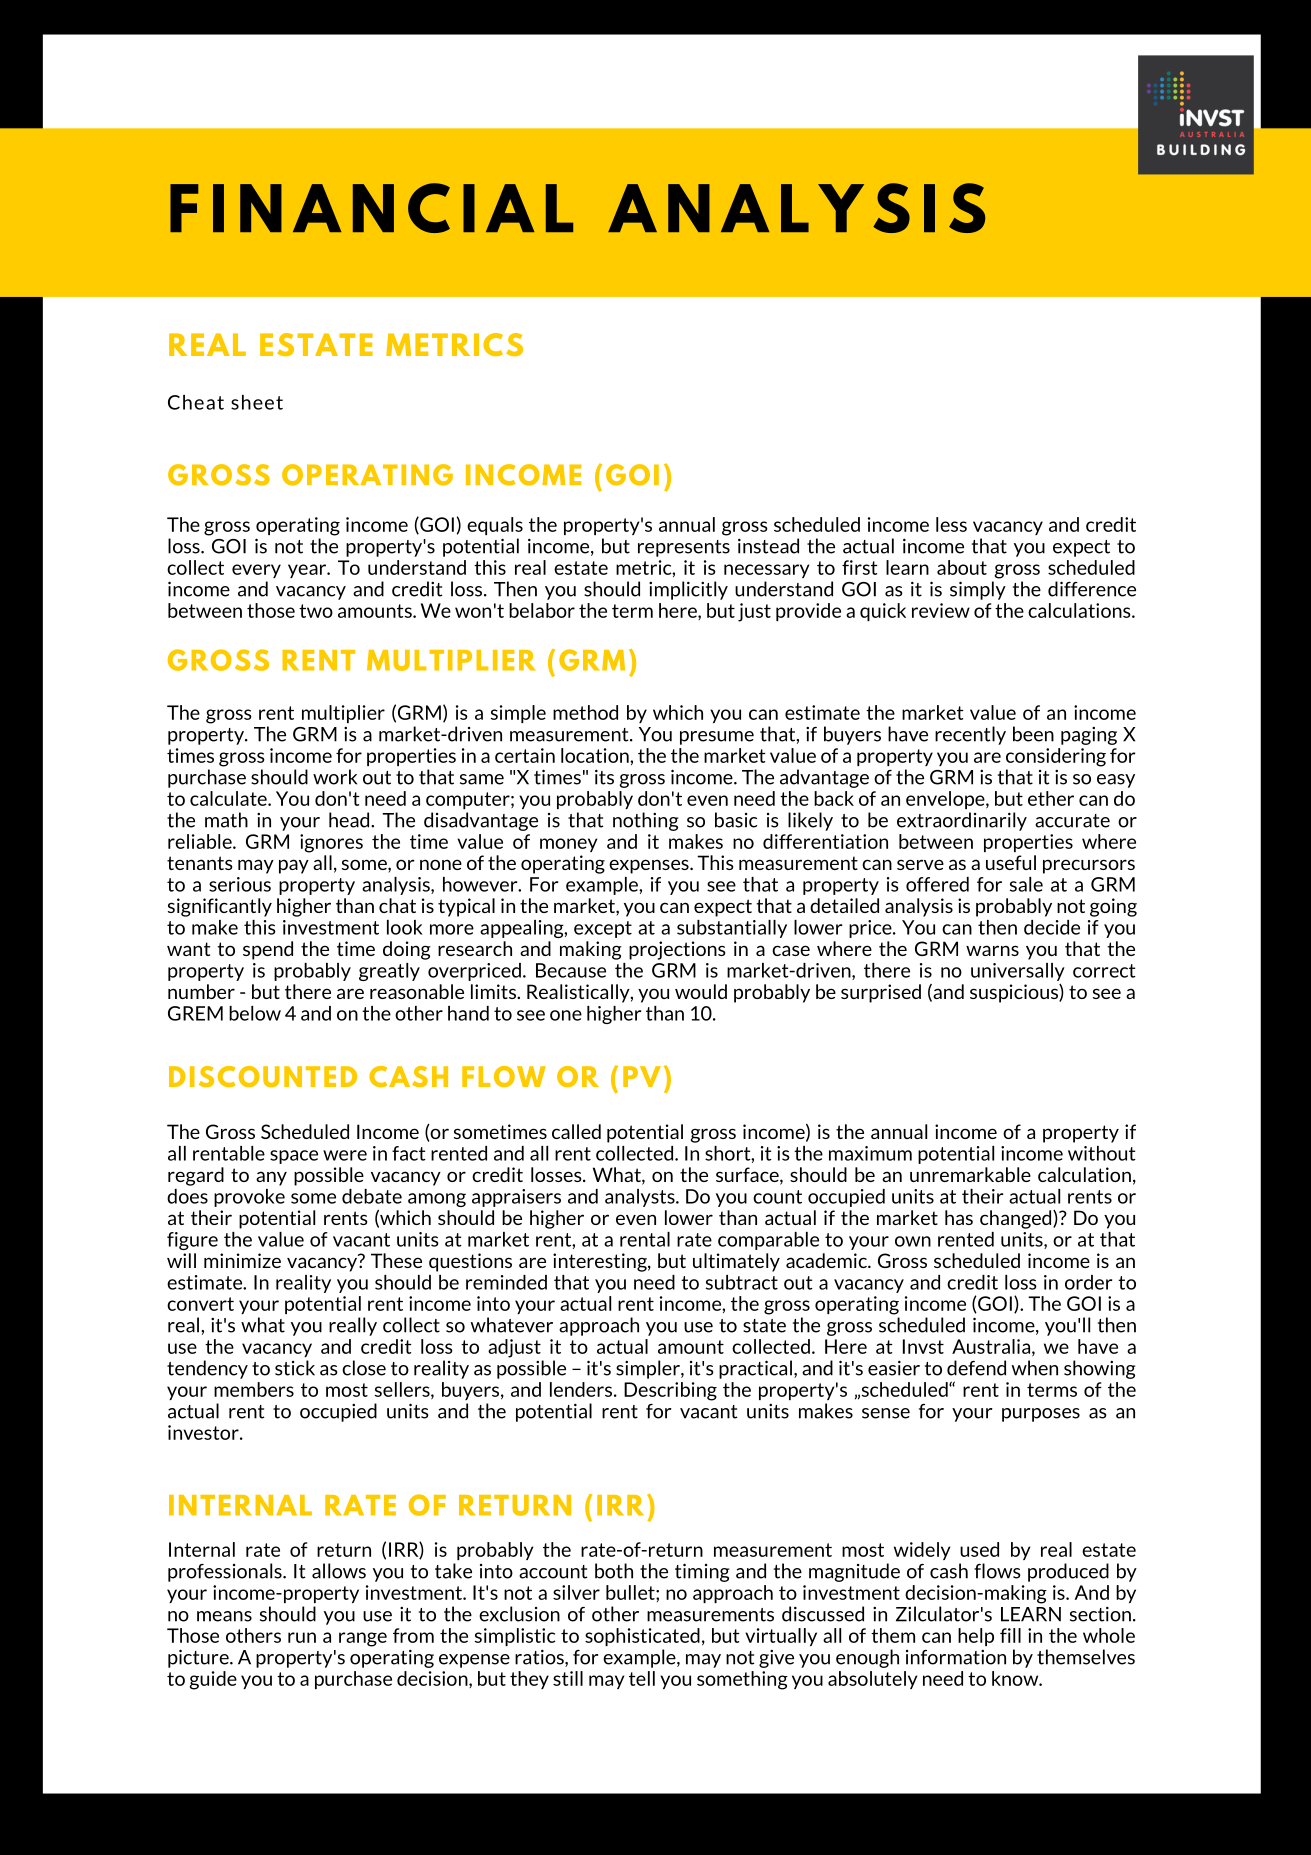 The image size is (1311, 1855). What do you see at coordinates (257, 402) in the screenshot?
I see `sheet` at bounding box center [257, 402].
